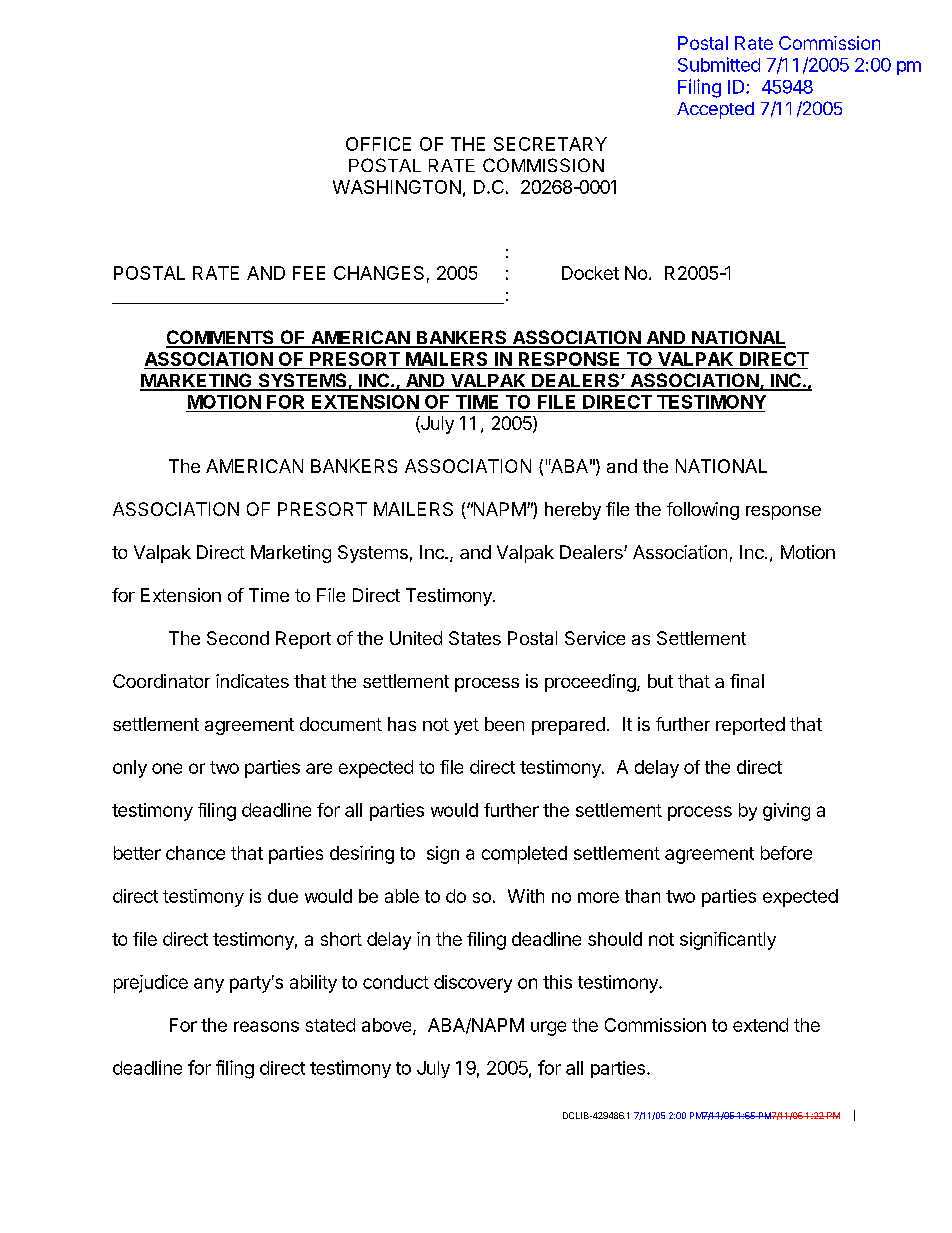 Image resolution: width=952 pixels, height=1233 pixels. Describe the element at coordinates (715, 110) in the screenshot. I see `Accepted` at that location.
